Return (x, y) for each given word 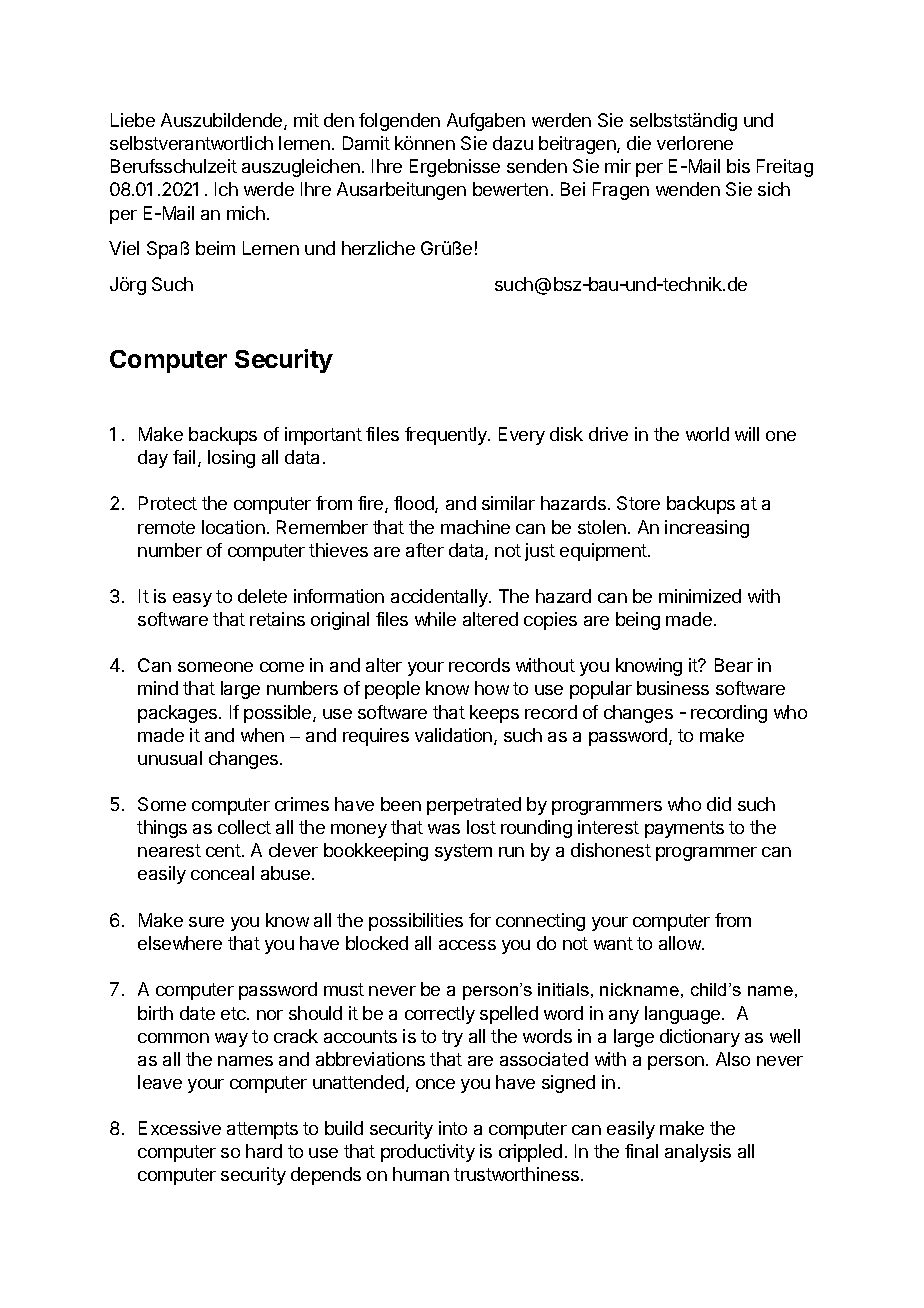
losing (231, 459)
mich (246, 213)
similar (508, 503)
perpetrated (474, 806)
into (453, 1128)
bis (738, 166)
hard (264, 1151)
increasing (707, 529)
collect (244, 827)
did (719, 804)
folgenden (399, 122)
